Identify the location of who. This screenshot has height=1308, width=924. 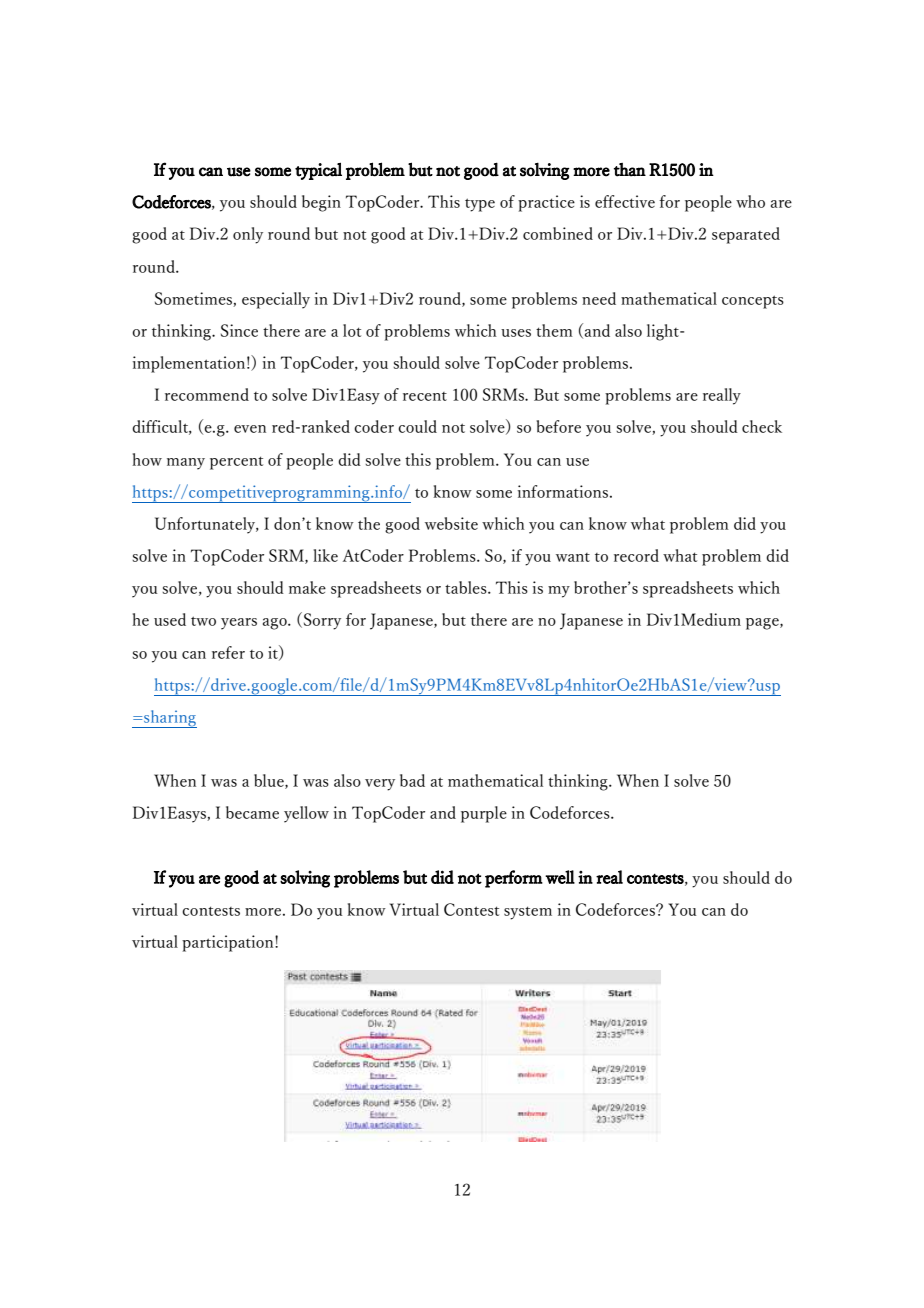
(750, 201).
